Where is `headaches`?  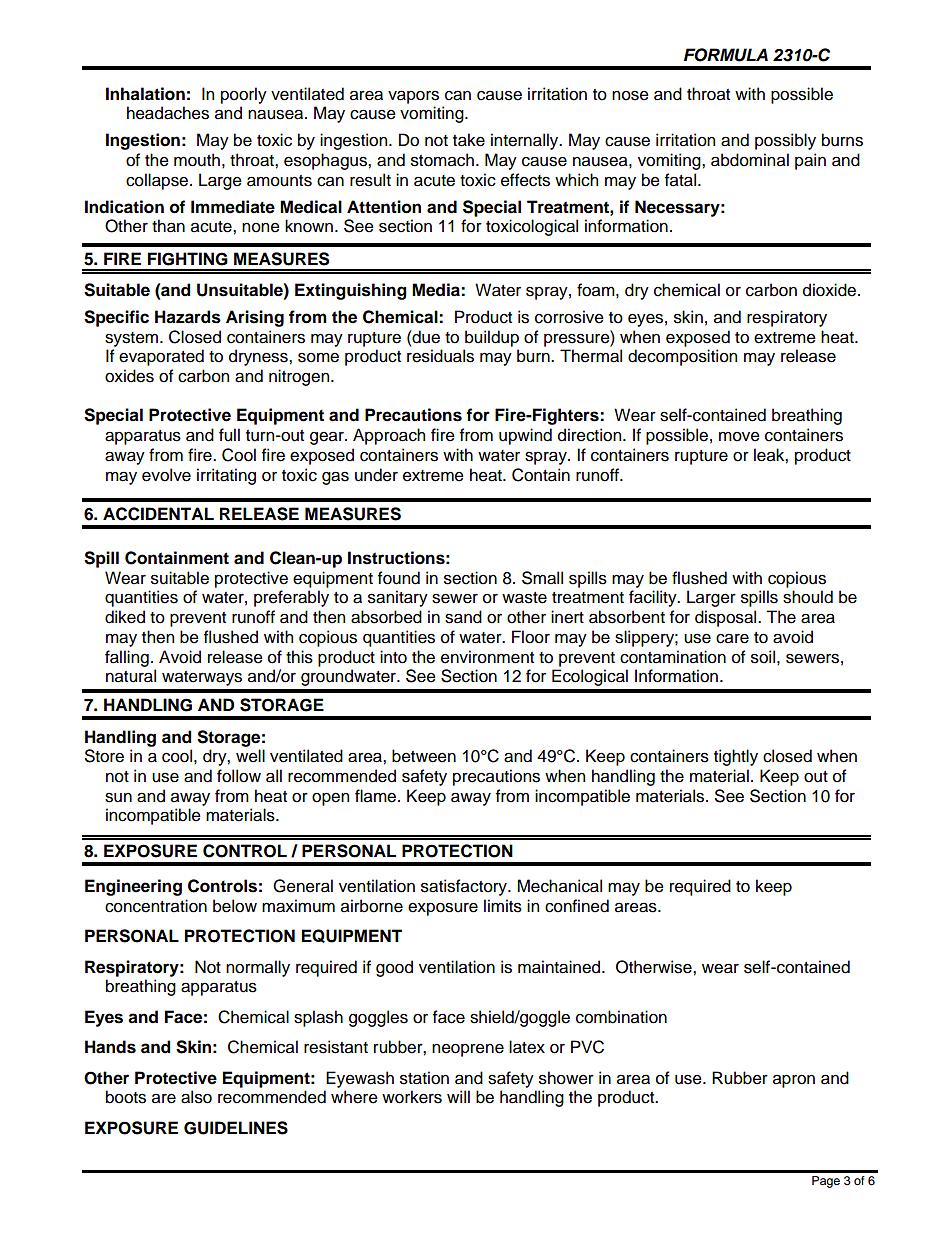 headaches is located at coordinates (168, 113).
